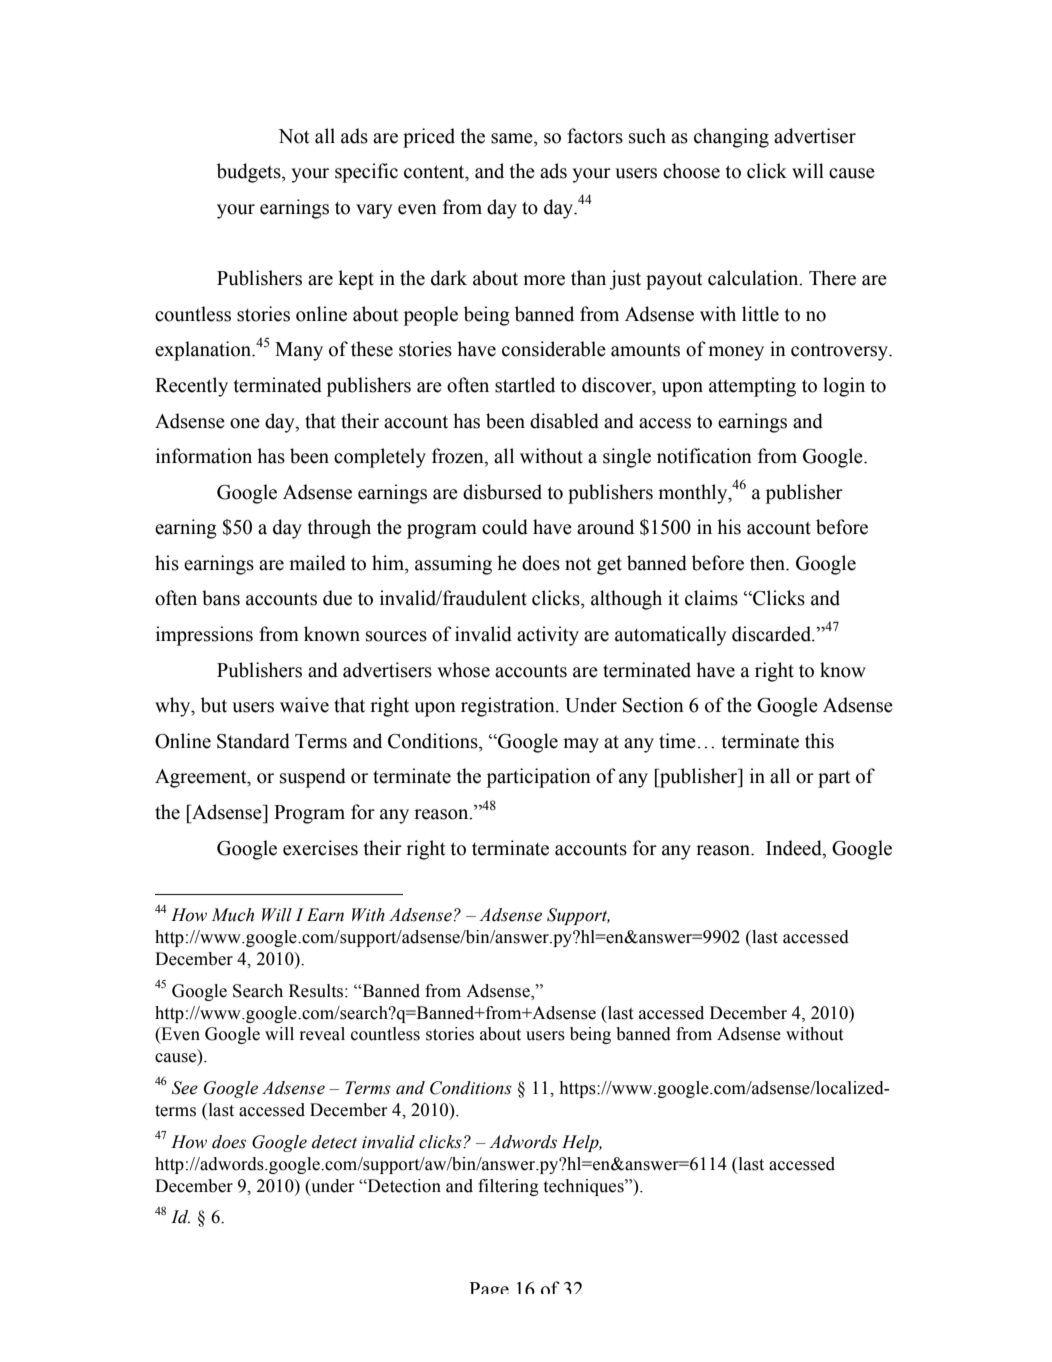  What do you see at coordinates (731, 138) in the screenshot?
I see `changing` at bounding box center [731, 138].
